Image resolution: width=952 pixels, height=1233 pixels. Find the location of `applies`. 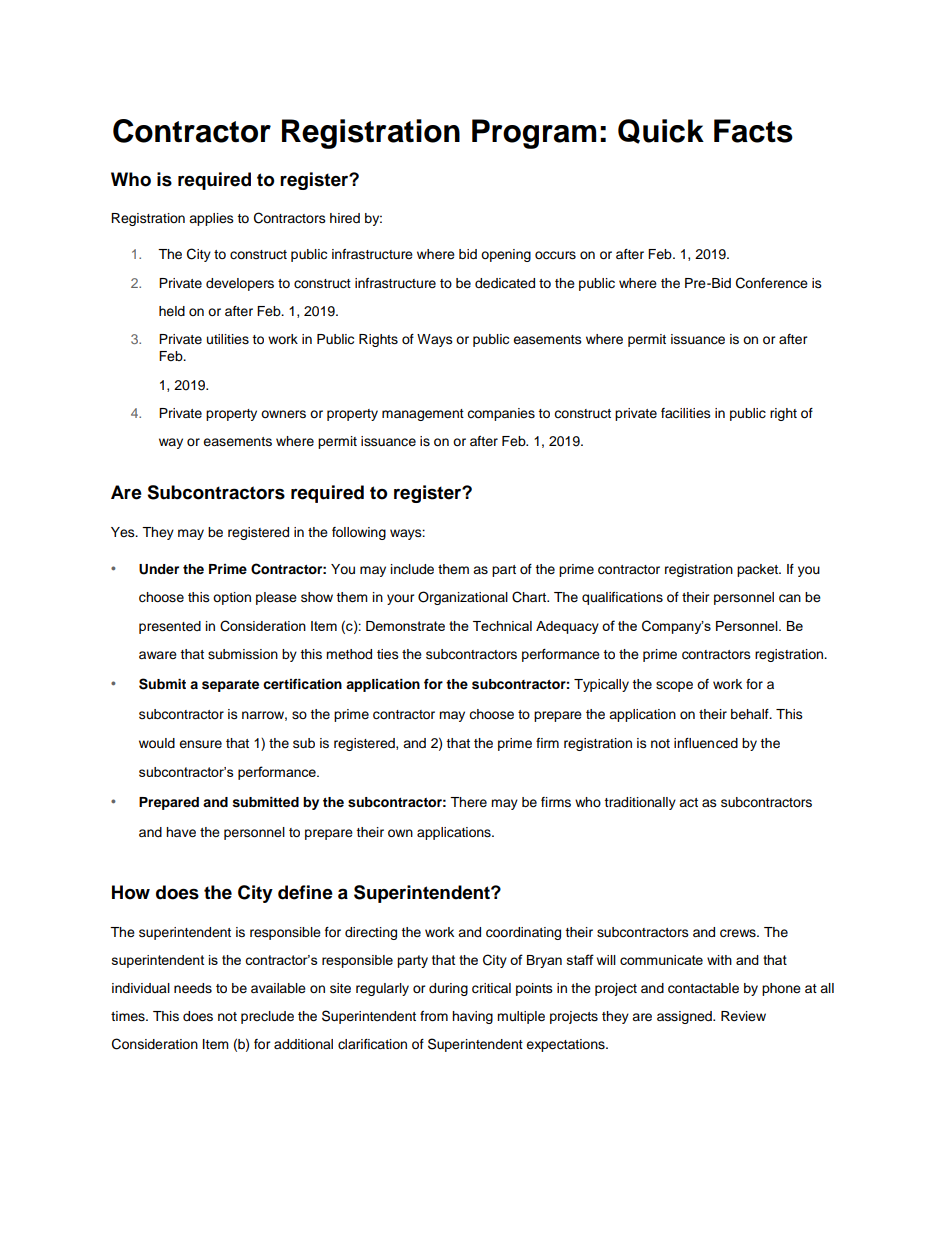

applies is located at coordinates (211, 219).
